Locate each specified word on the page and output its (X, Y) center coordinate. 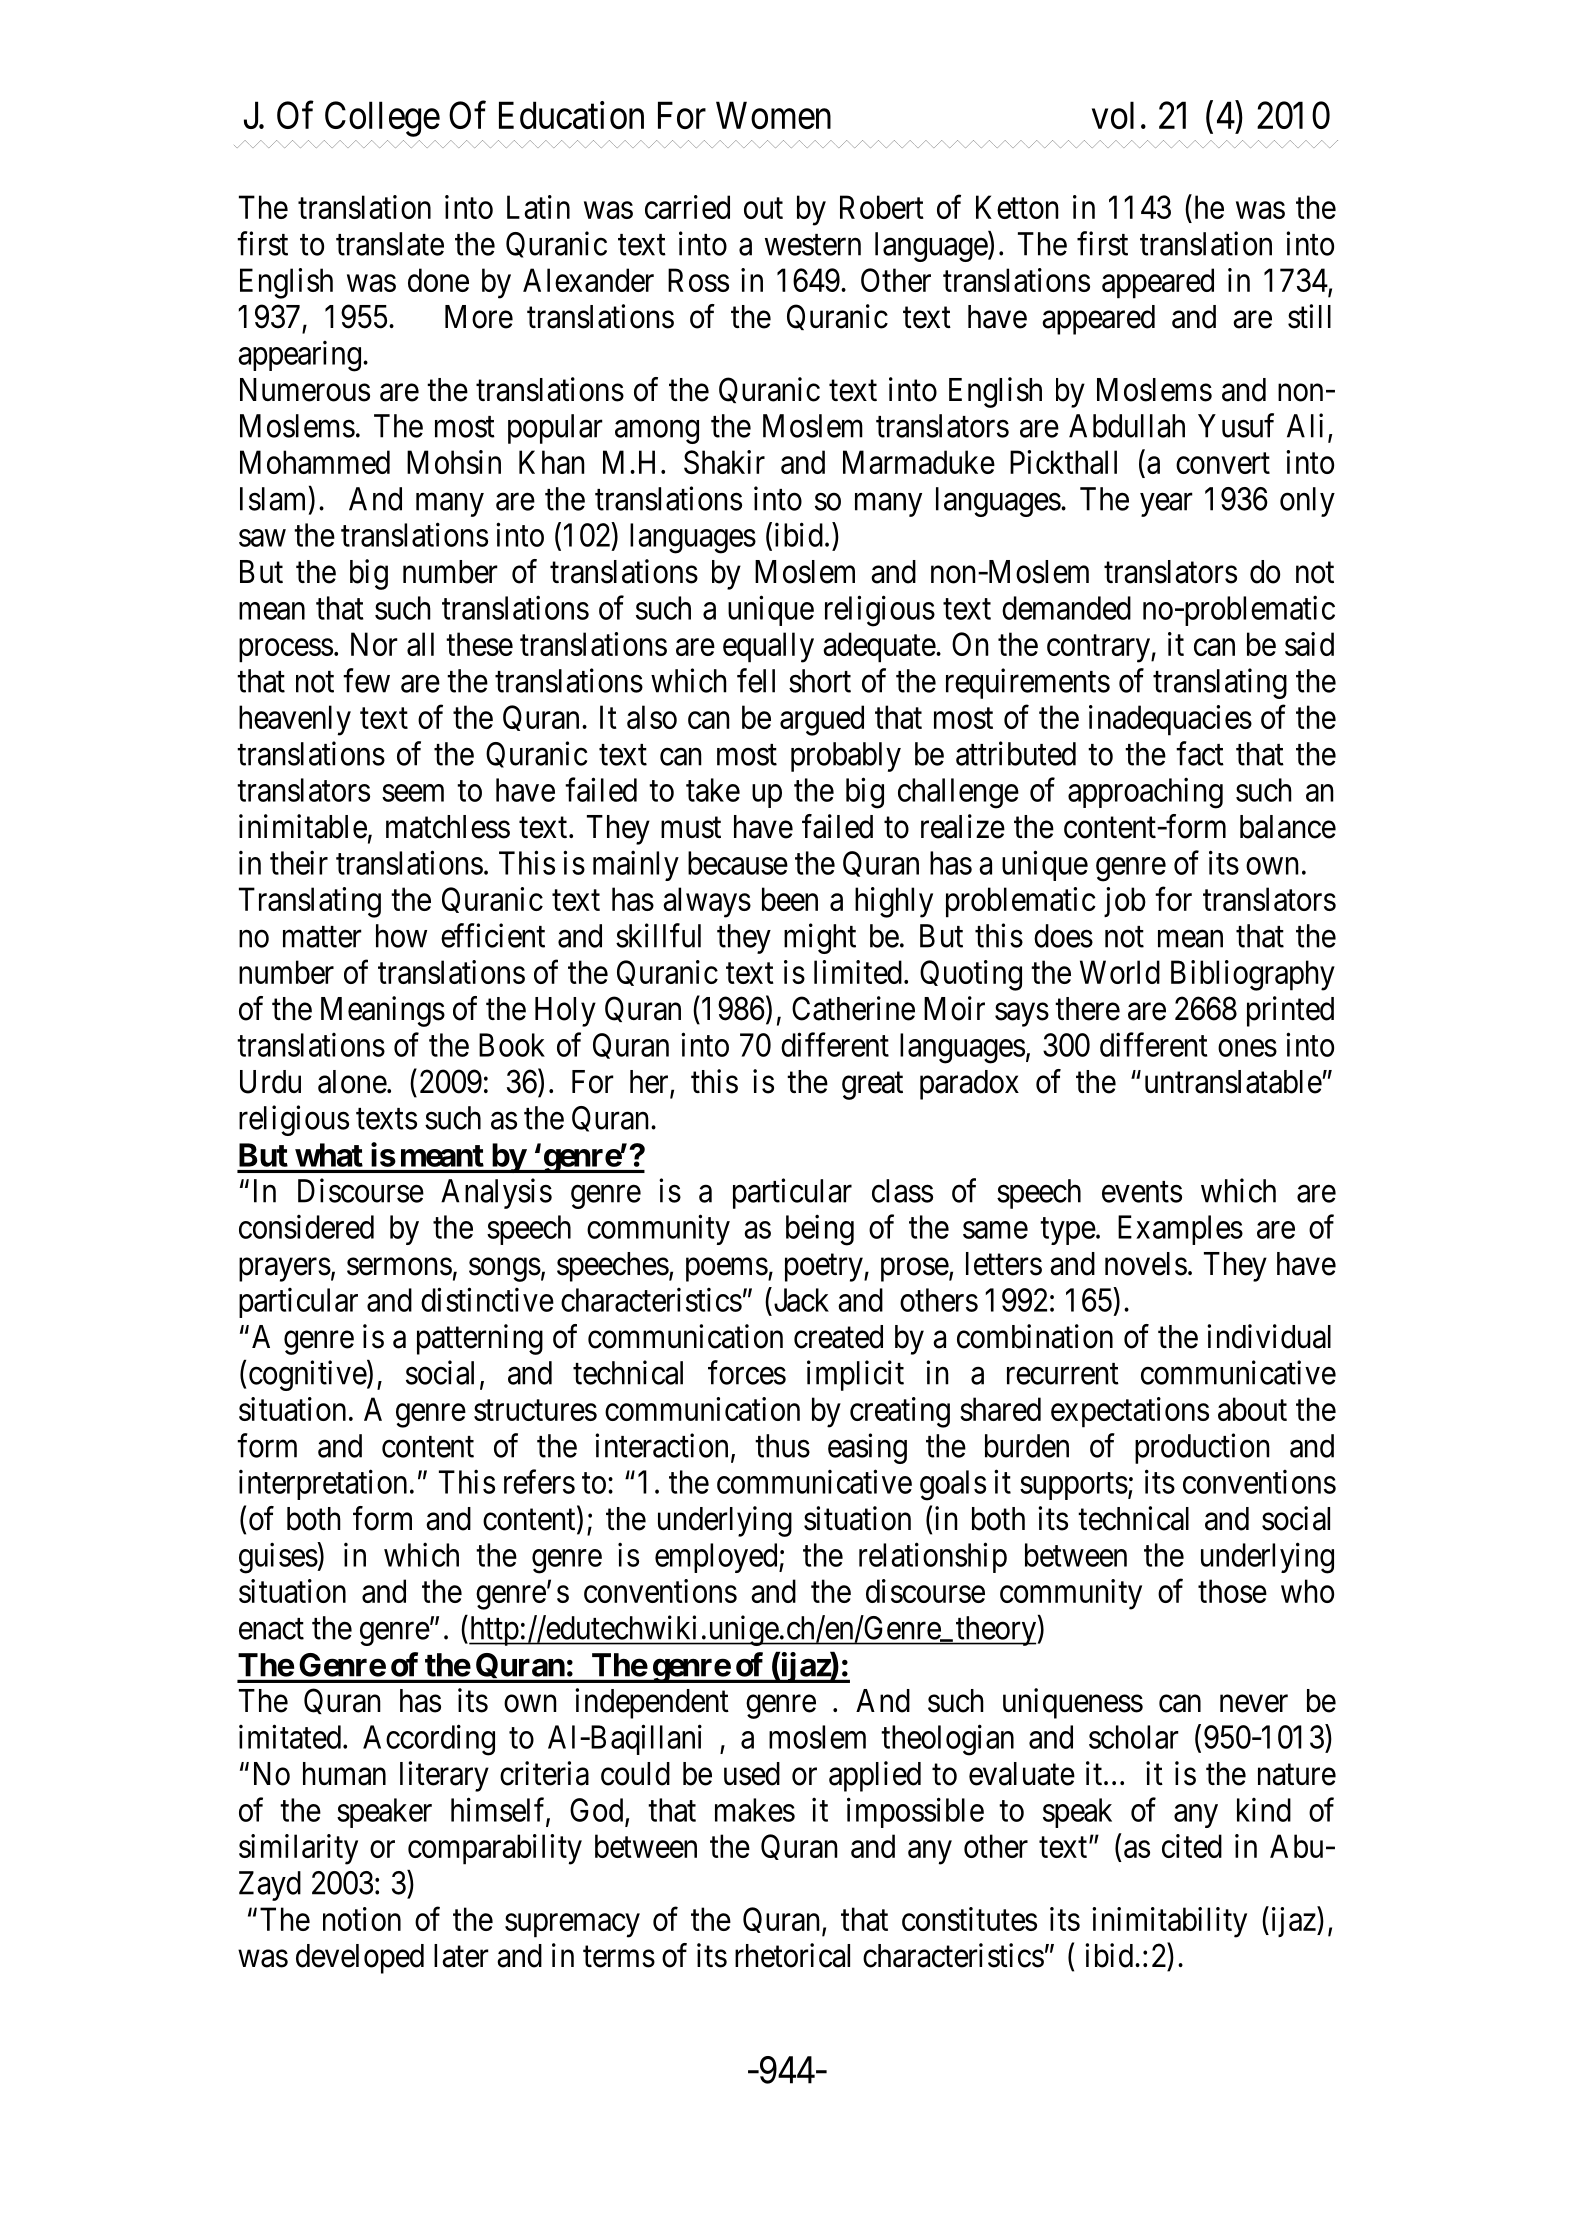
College (382, 119)
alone (352, 1082)
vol (1113, 115)
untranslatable (1233, 1082)
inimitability (1169, 1922)
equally (768, 647)
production (1202, 1448)
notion (362, 1919)
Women (773, 115)
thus (782, 1446)
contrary (1099, 649)
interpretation (323, 1484)
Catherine (853, 1008)
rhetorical (792, 1955)
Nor (374, 644)
